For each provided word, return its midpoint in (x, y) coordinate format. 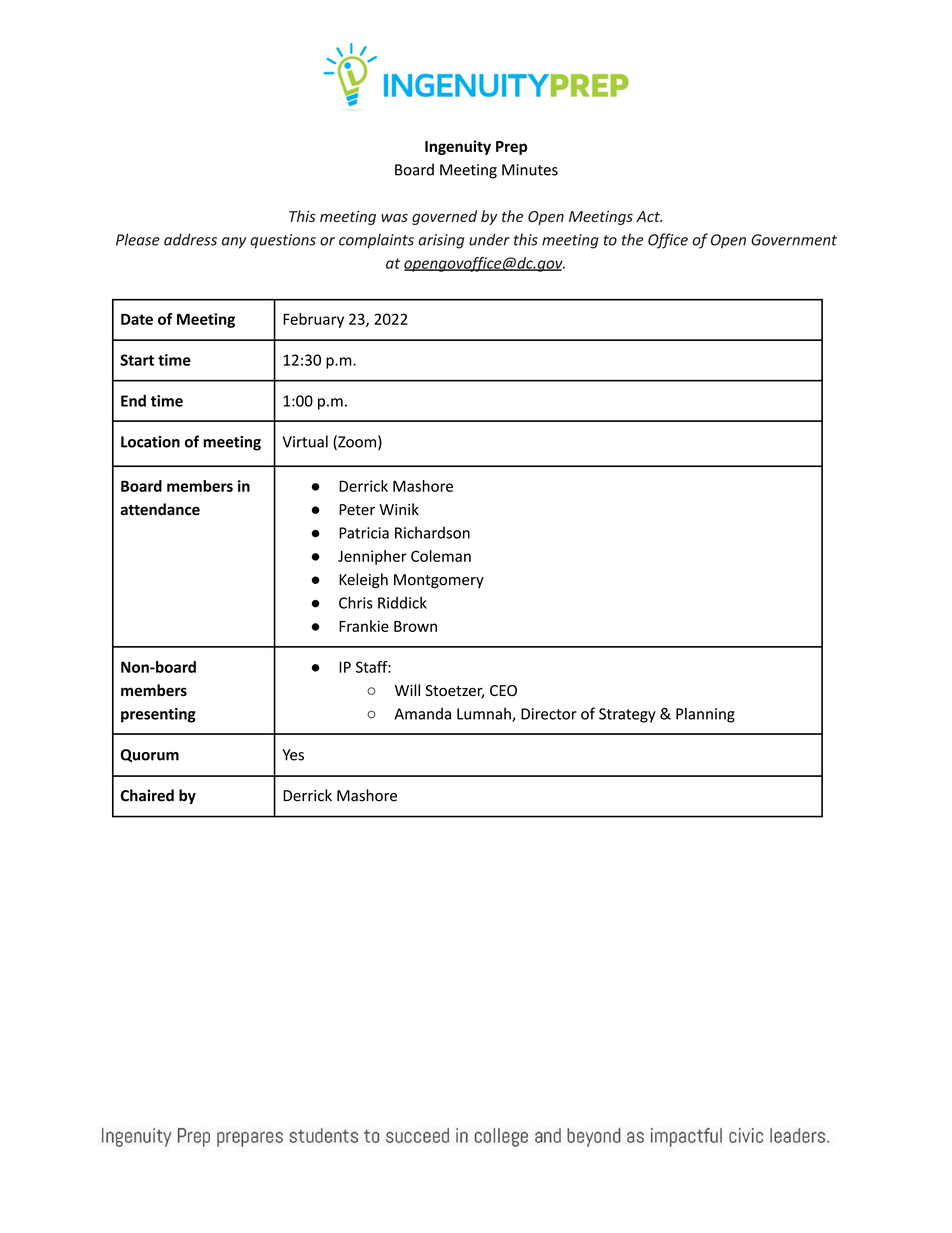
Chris (356, 602)
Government (794, 240)
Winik (399, 509)
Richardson (432, 532)
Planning (705, 715)
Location (150, 442)
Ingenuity (458, 147)
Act (649, 216)
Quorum (150, 755)
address (190, 239)
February (313, 320)
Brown (415, 626)
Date (137, 319)
